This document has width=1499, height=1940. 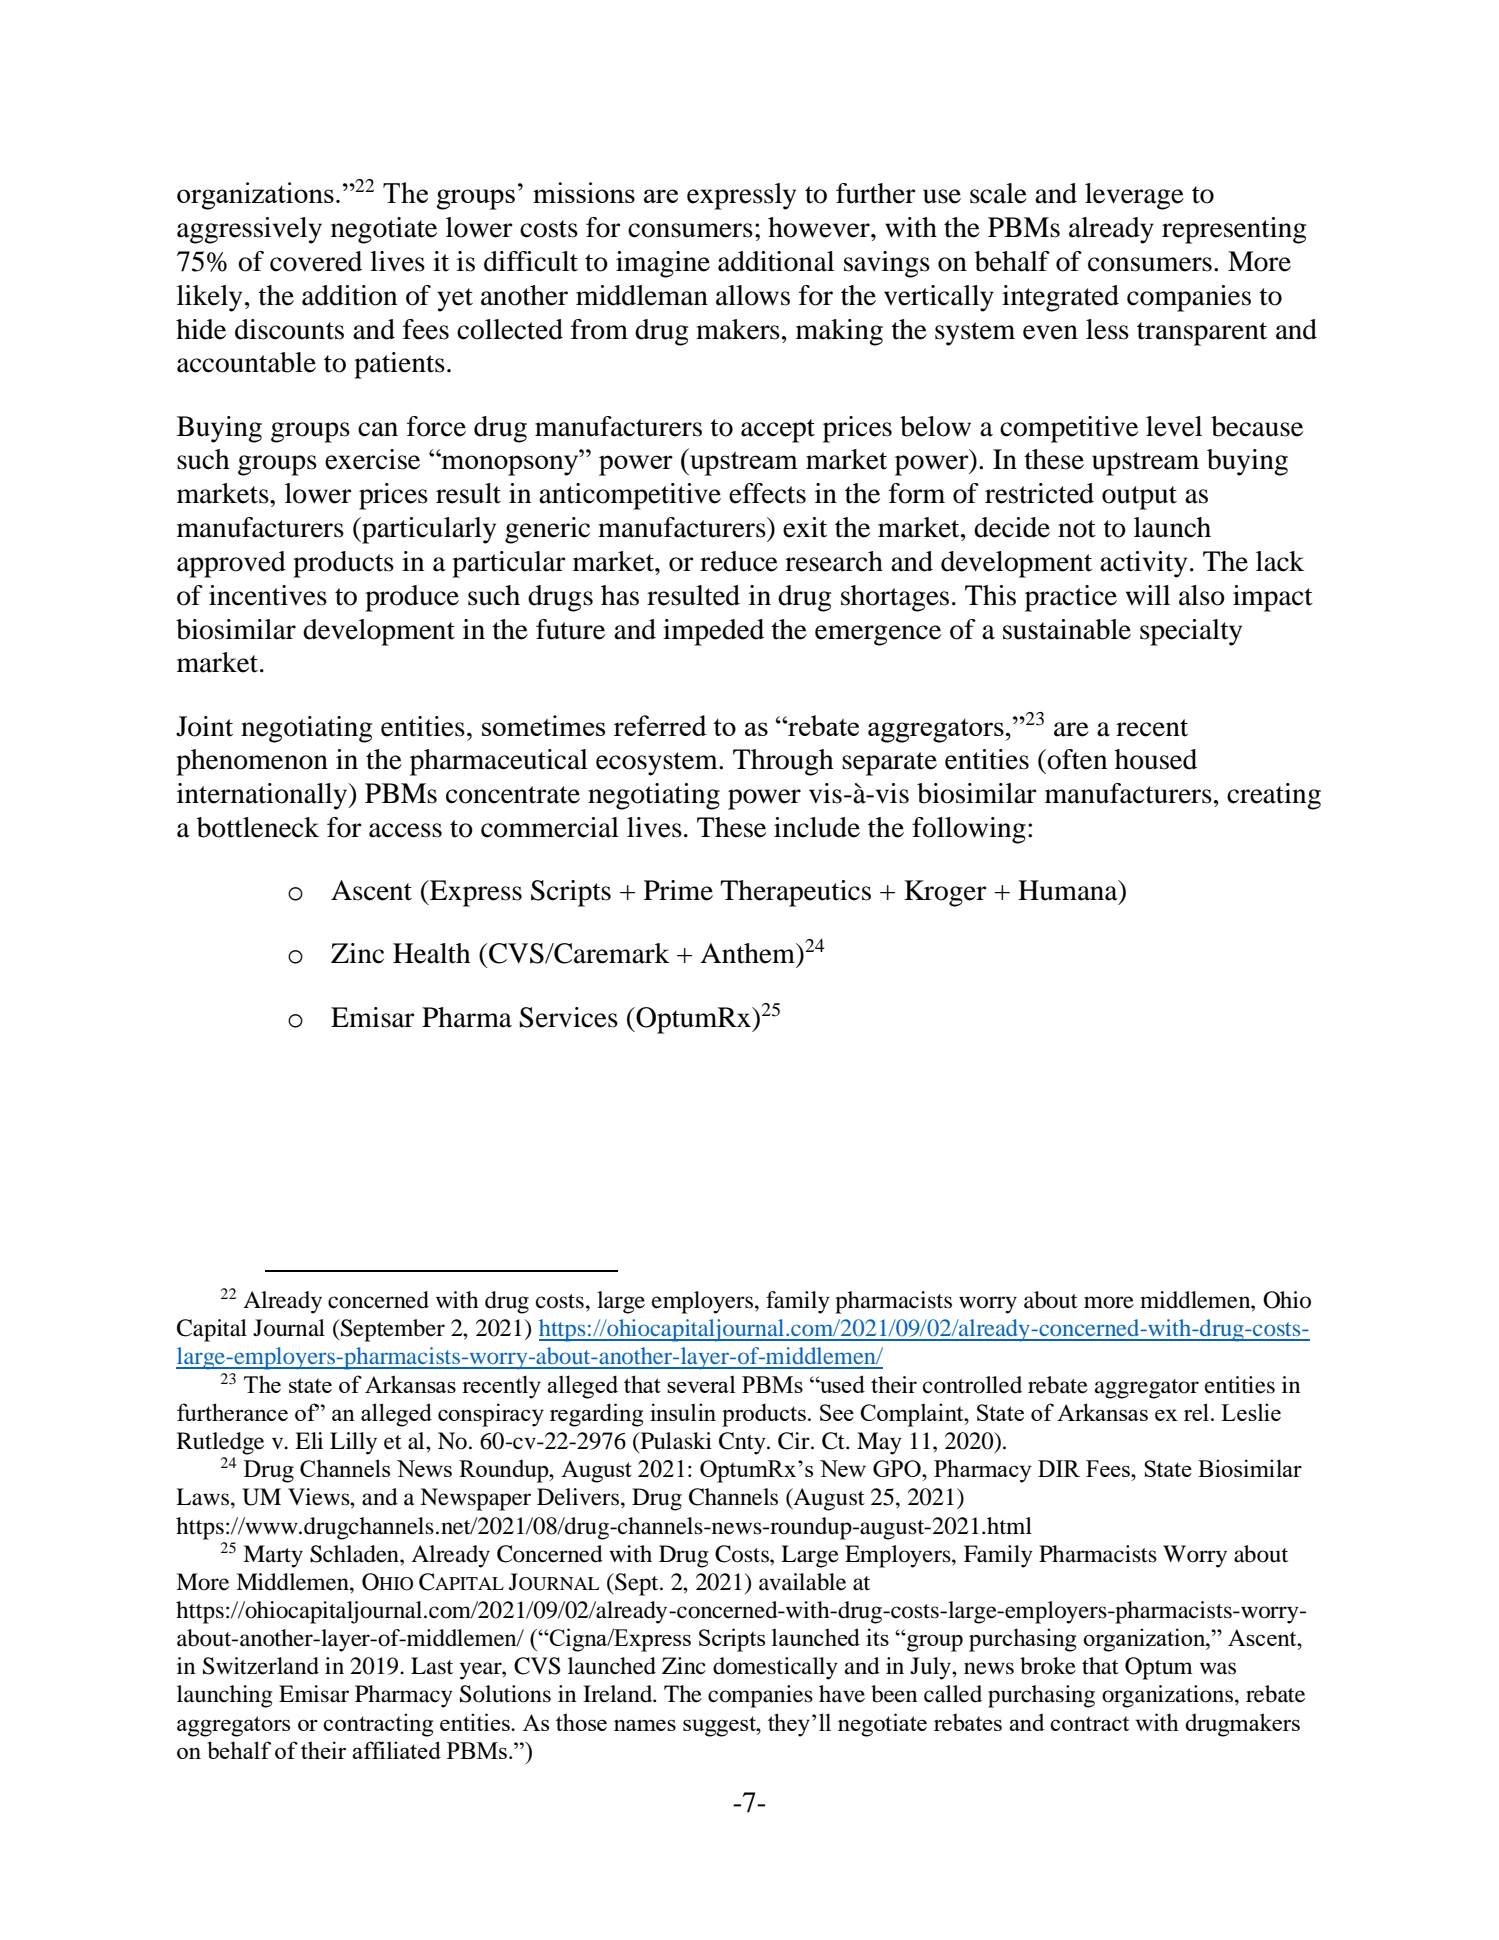 I want to click on Therapeutics, so click(x=795, y=893).
